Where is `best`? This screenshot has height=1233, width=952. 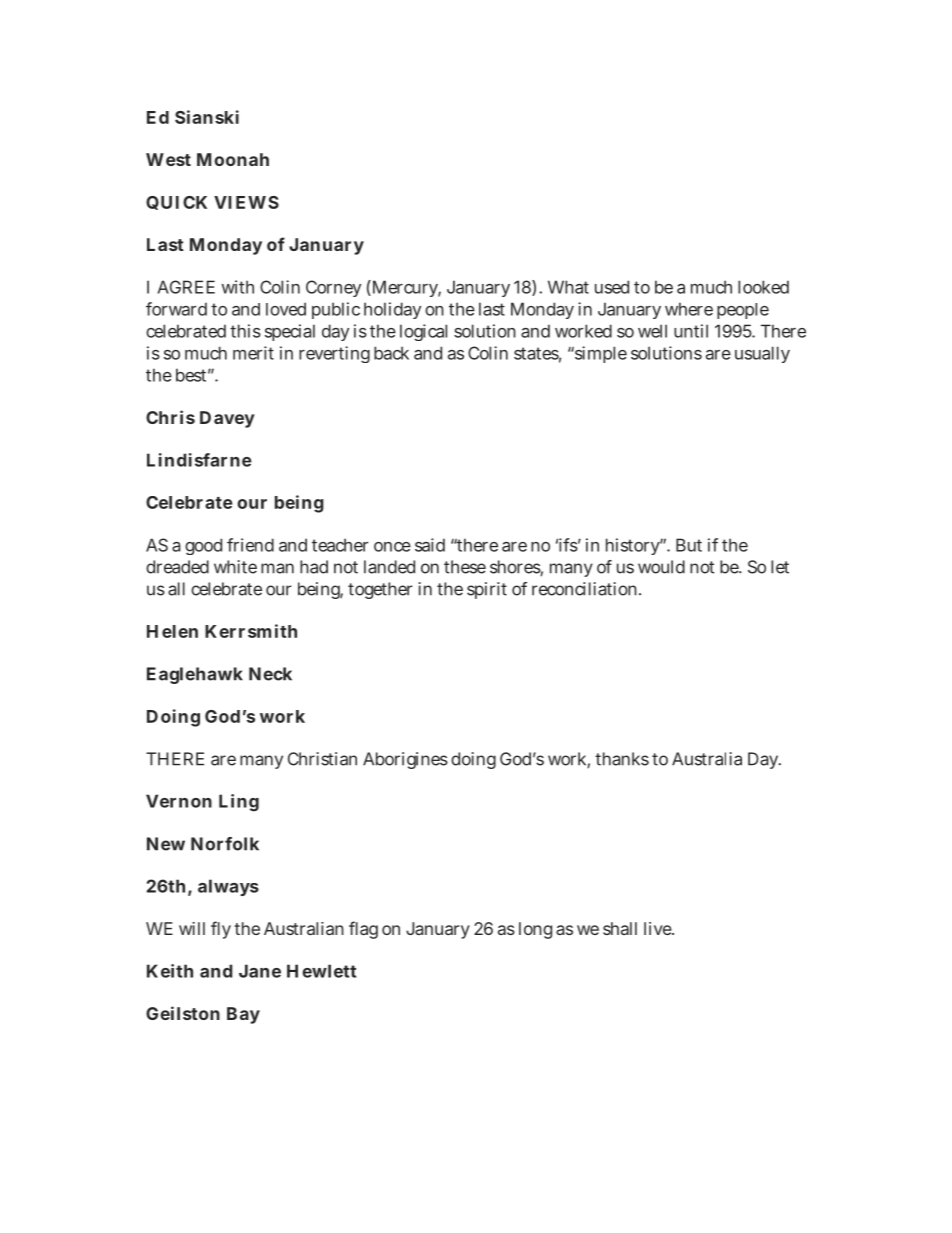
best is located at coordinates (193, 375).
